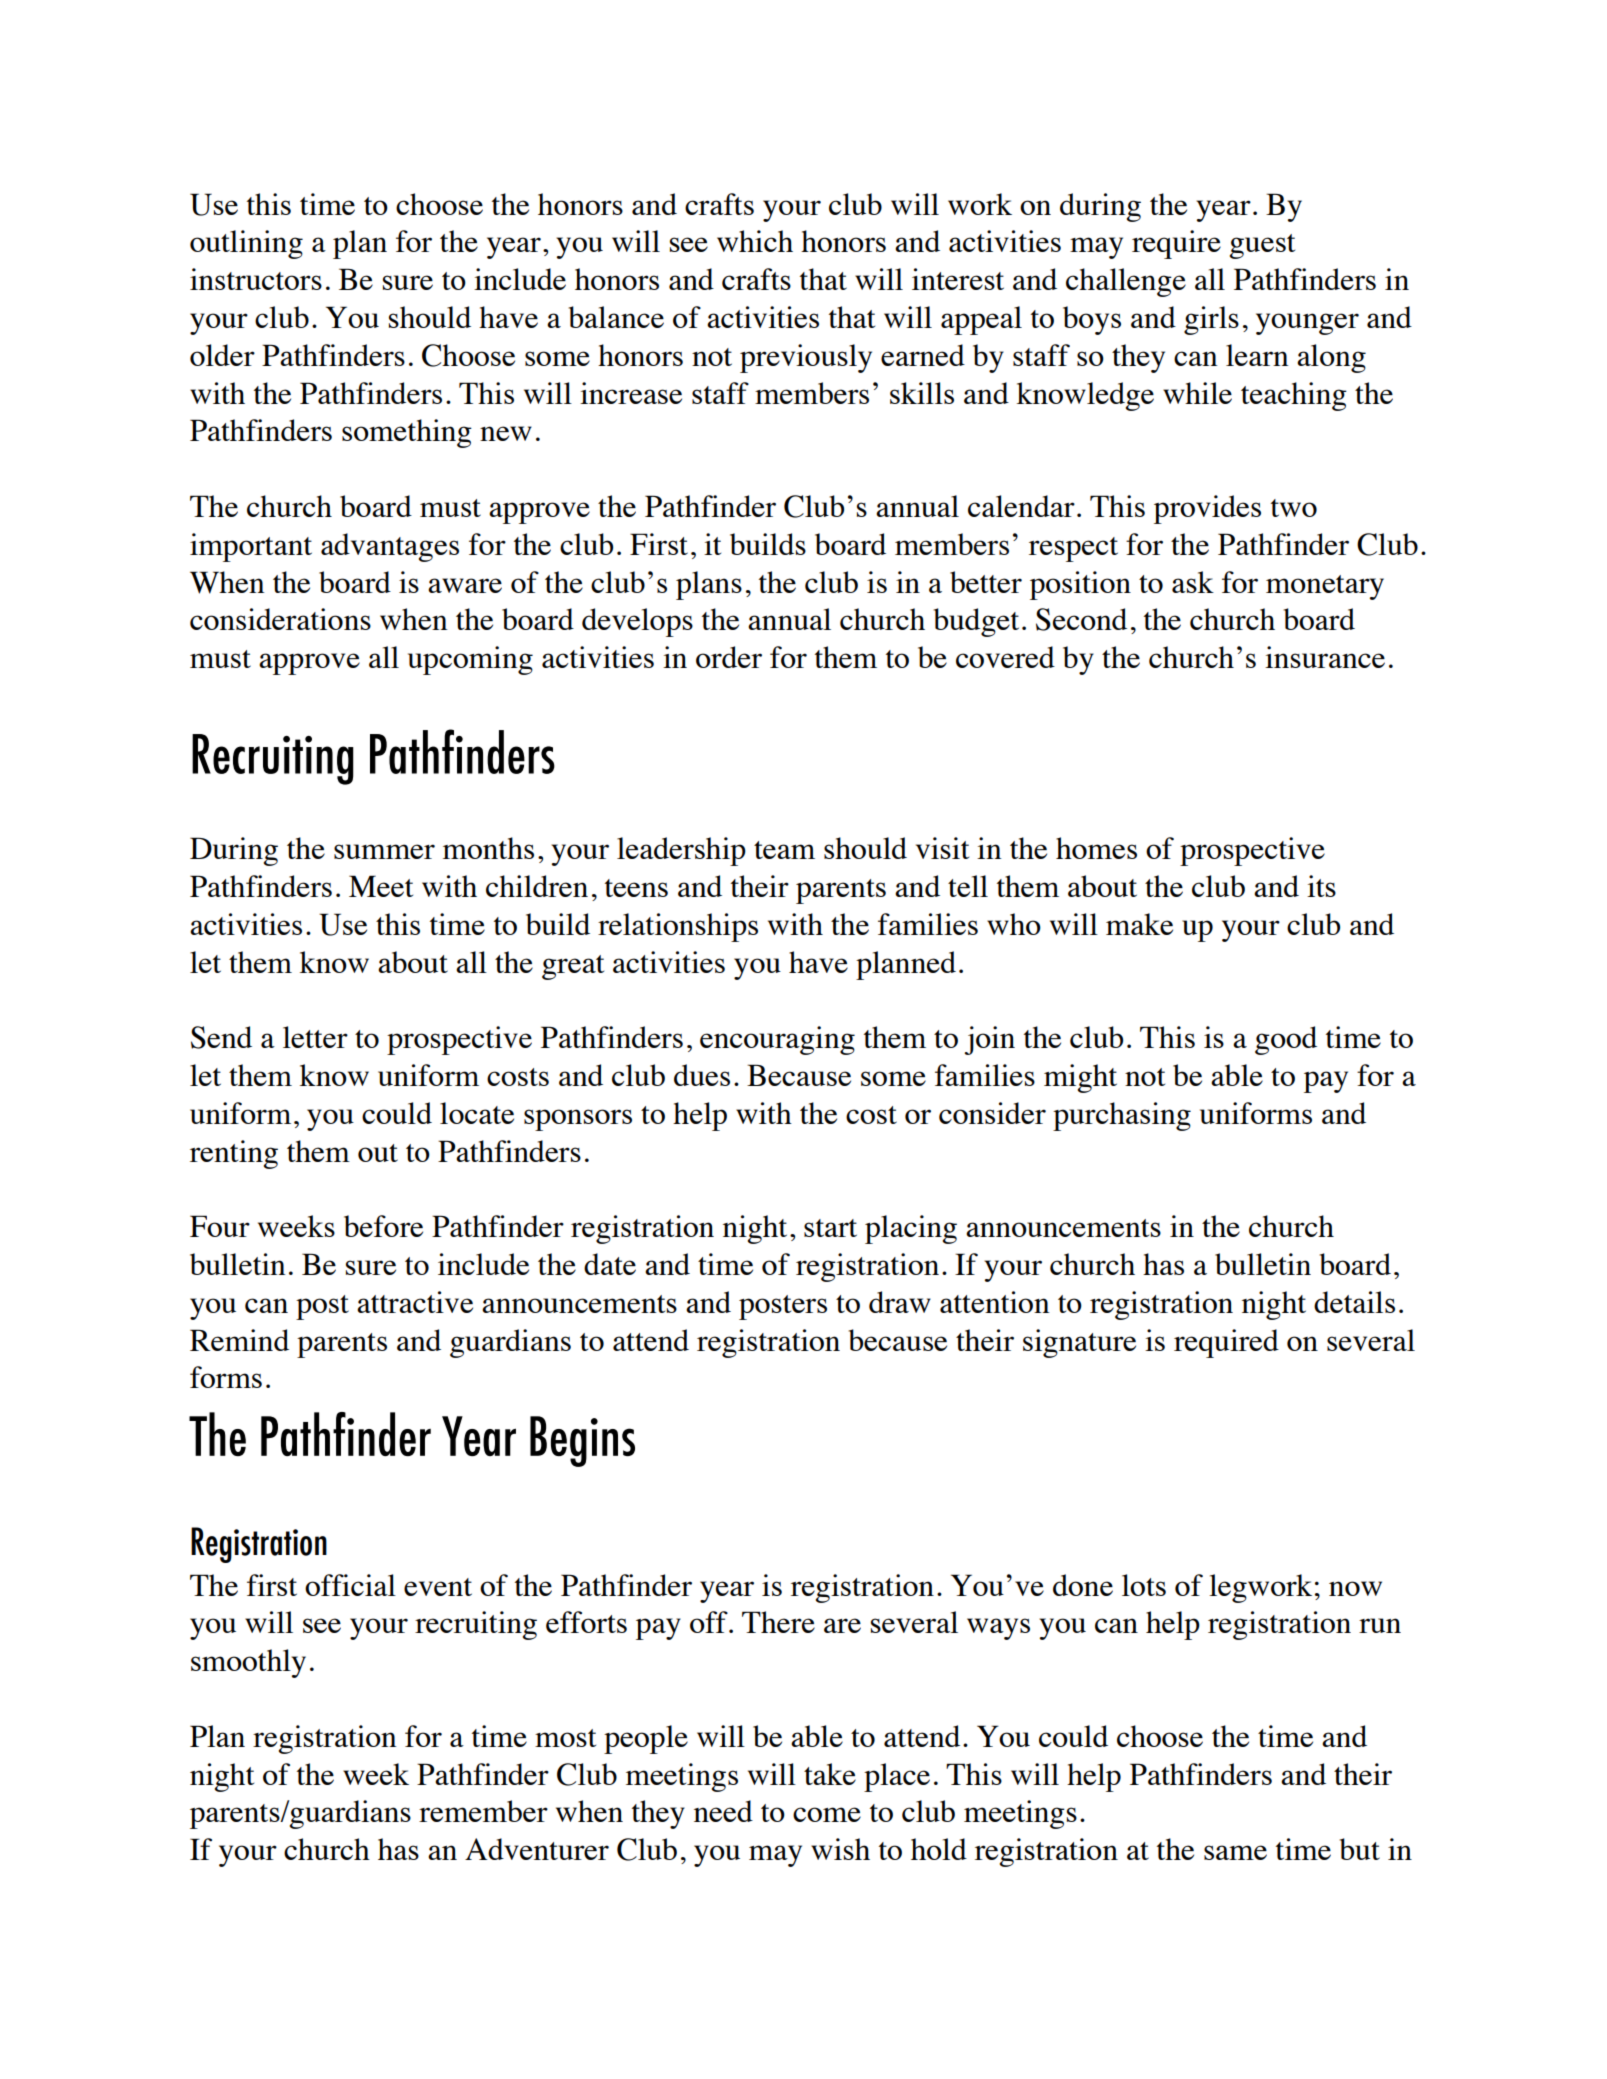 The height and width of the screenshot is (2079, 1607). Describe the element at coordinates (900, 1302) in the screenshot. I see `draw` at that location.
